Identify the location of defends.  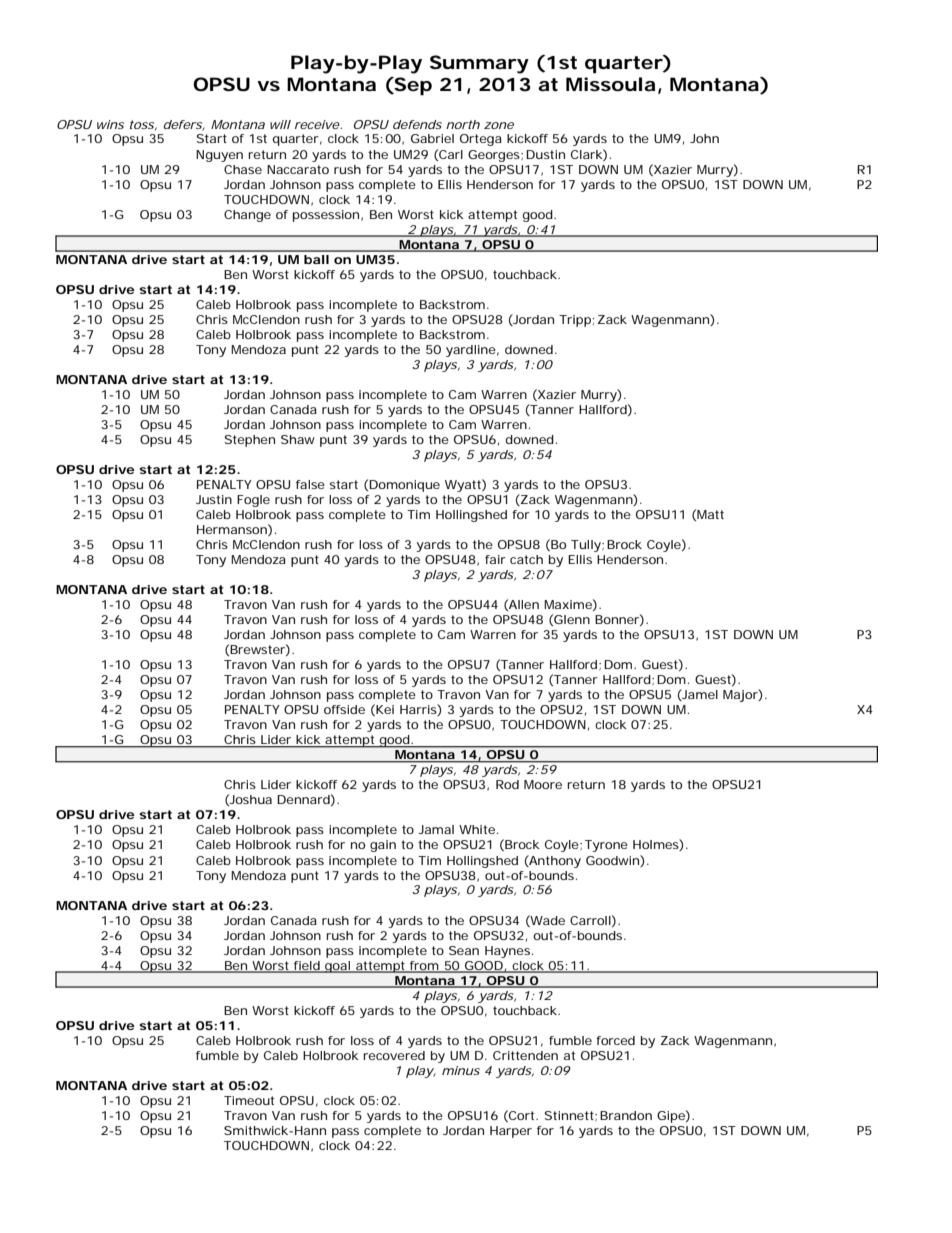
(417, 124).
